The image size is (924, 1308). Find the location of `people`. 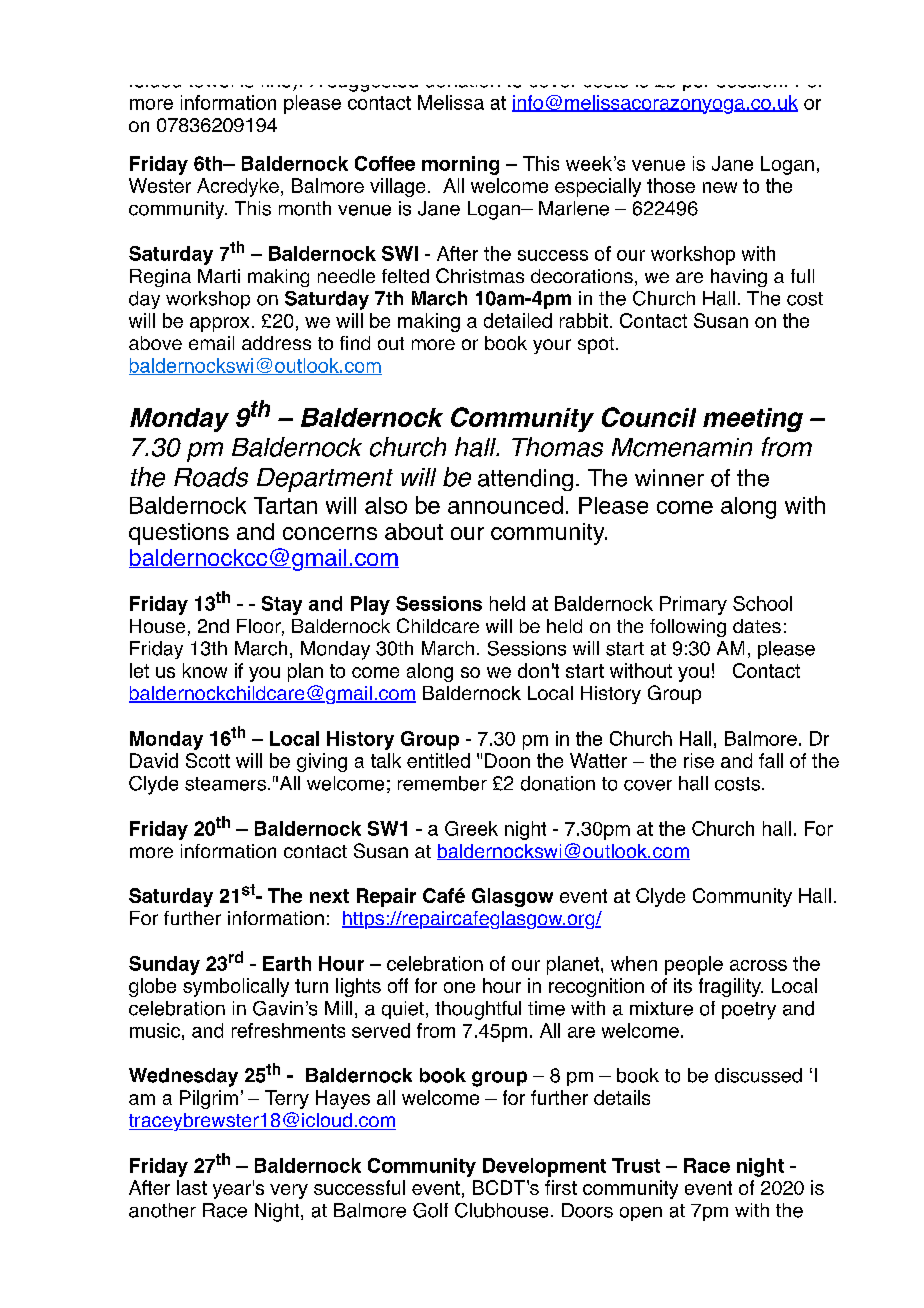

people is located at coordinates (694, 965).
